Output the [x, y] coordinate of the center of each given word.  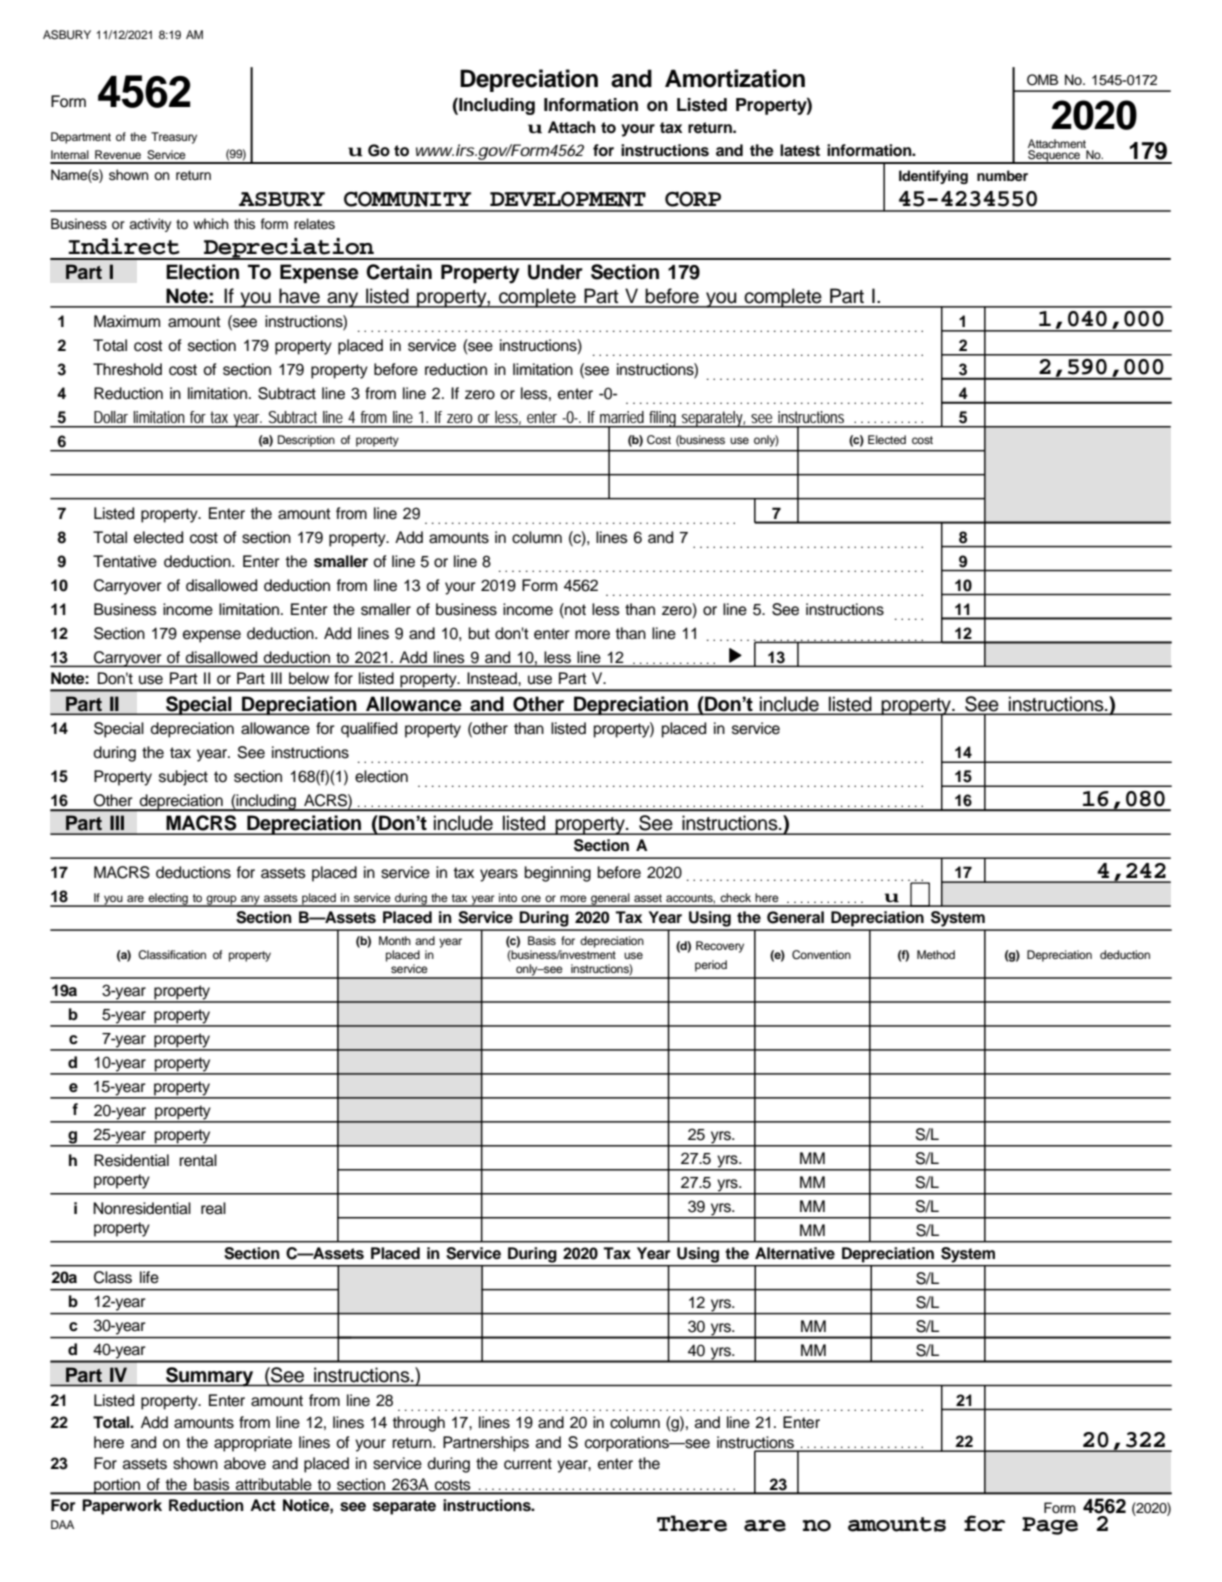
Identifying [933, 177]
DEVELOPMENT [568, 199]
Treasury [174, 138]
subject [183, 778]
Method [936, 954]
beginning [558, 874]
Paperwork [122, 1507]
